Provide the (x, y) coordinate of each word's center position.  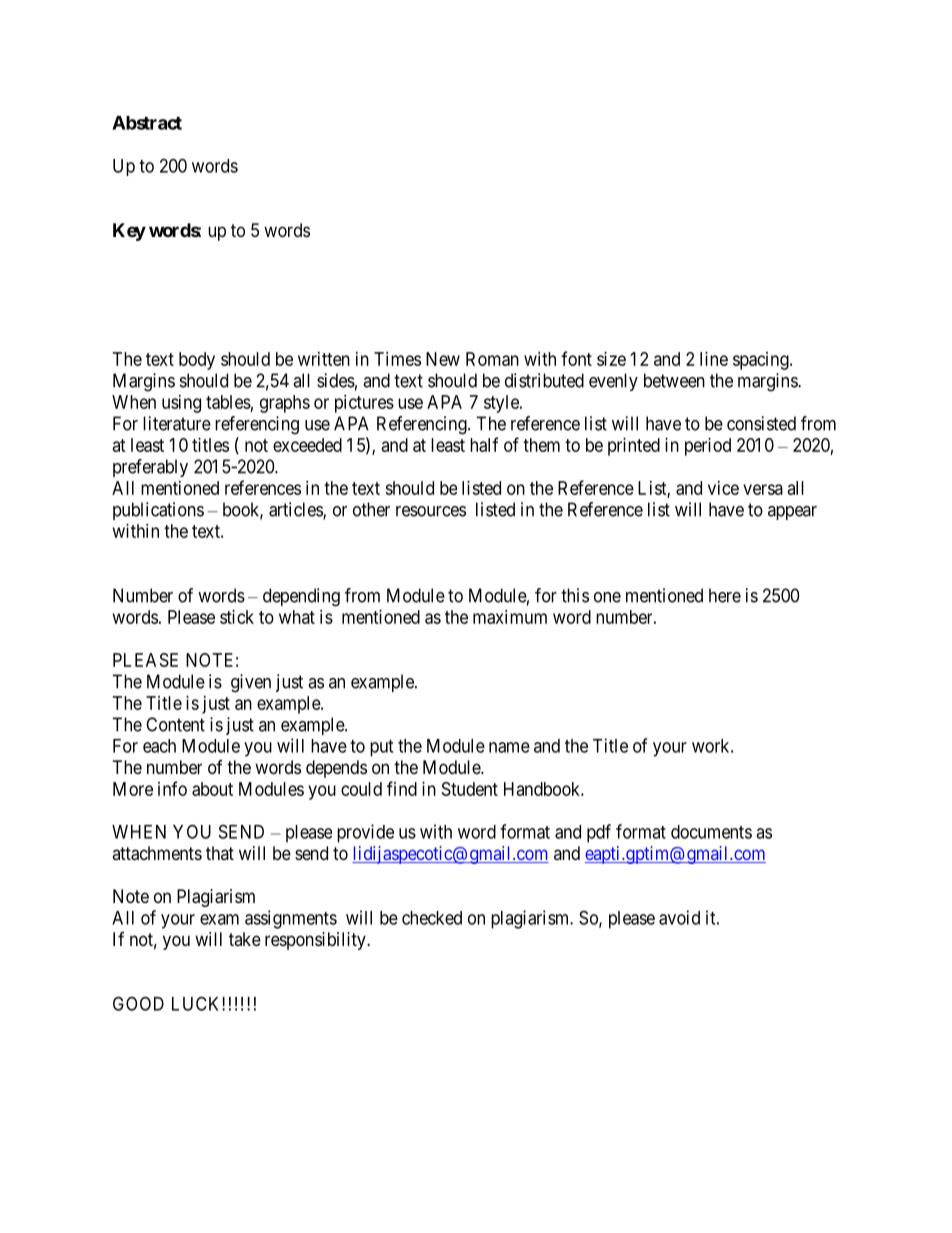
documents (711, 832)
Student (470, 789)
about (212, 789)
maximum (510, 617)
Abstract (147, 123)
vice (723, 488)
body (197, 361)
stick (237, 617)
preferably (150, 468)
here (725, 595)
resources (431, 511)
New (443, 359)
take (245, 939)
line (714, 359)
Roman (492, 359)
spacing (762, 361)
